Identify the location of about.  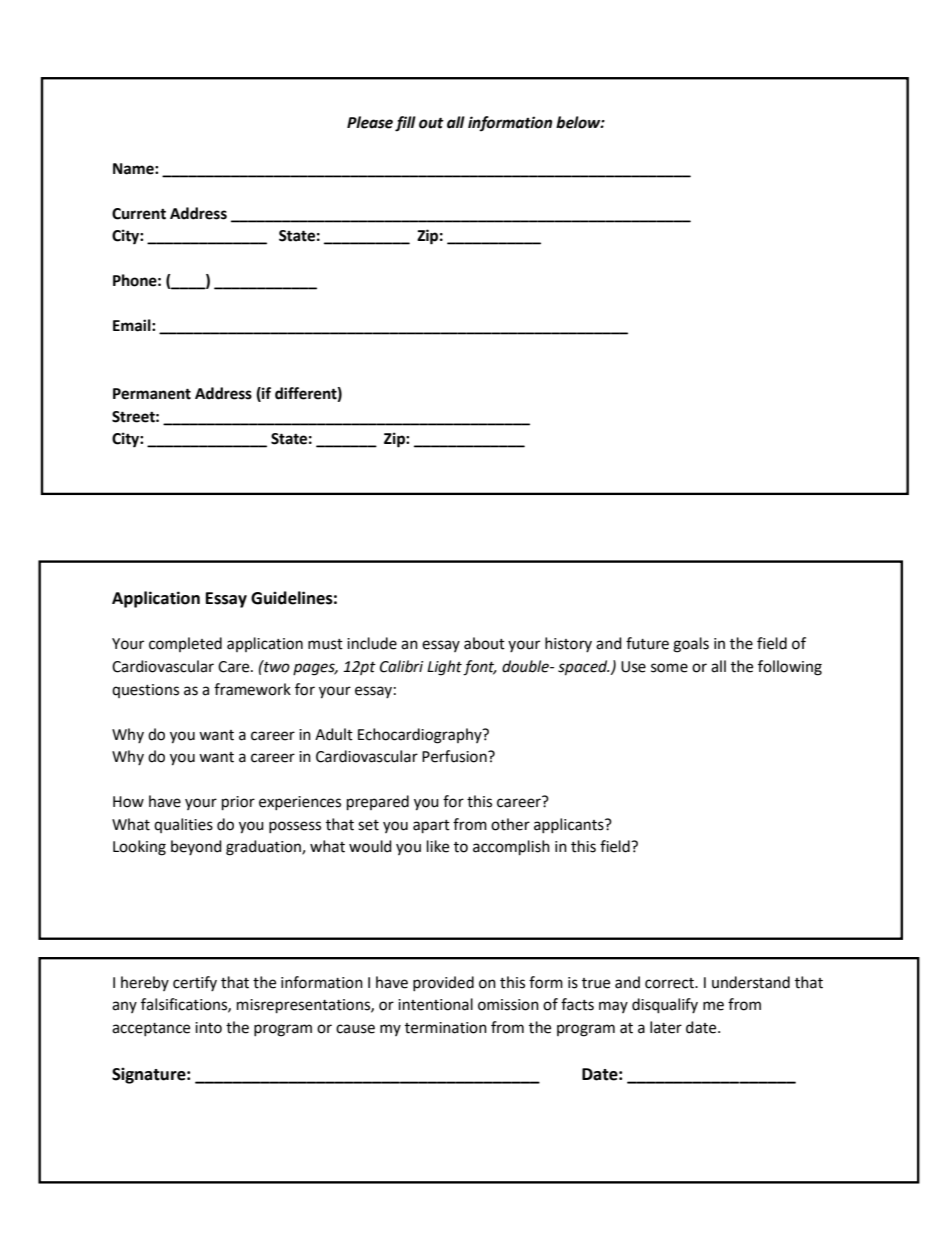
(484, 643).
